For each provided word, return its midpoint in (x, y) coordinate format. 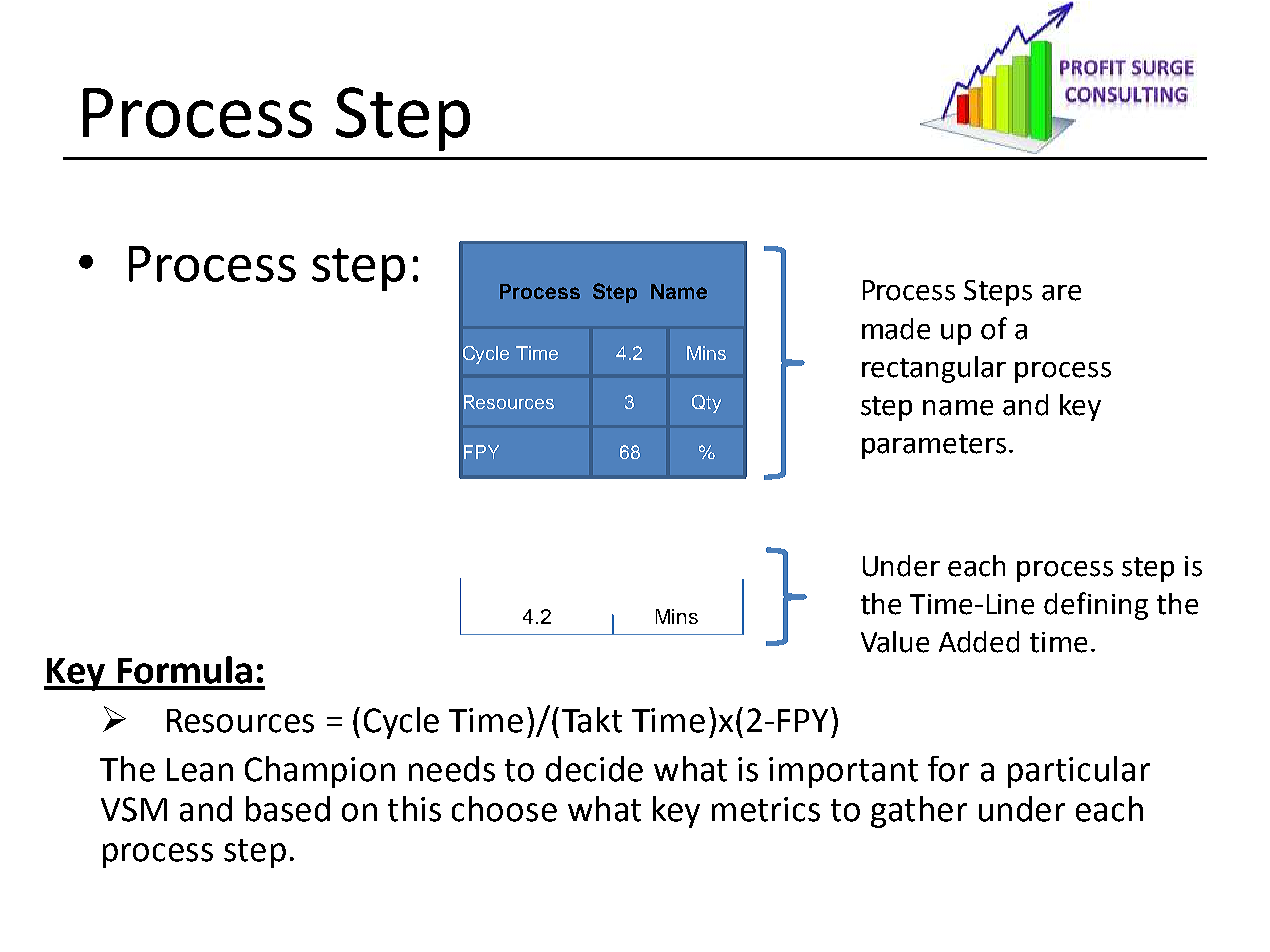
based (288, 809)
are (1061, 293)
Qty (706, 404)
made (896, 329)
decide (594, 769)
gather (919, 812)
